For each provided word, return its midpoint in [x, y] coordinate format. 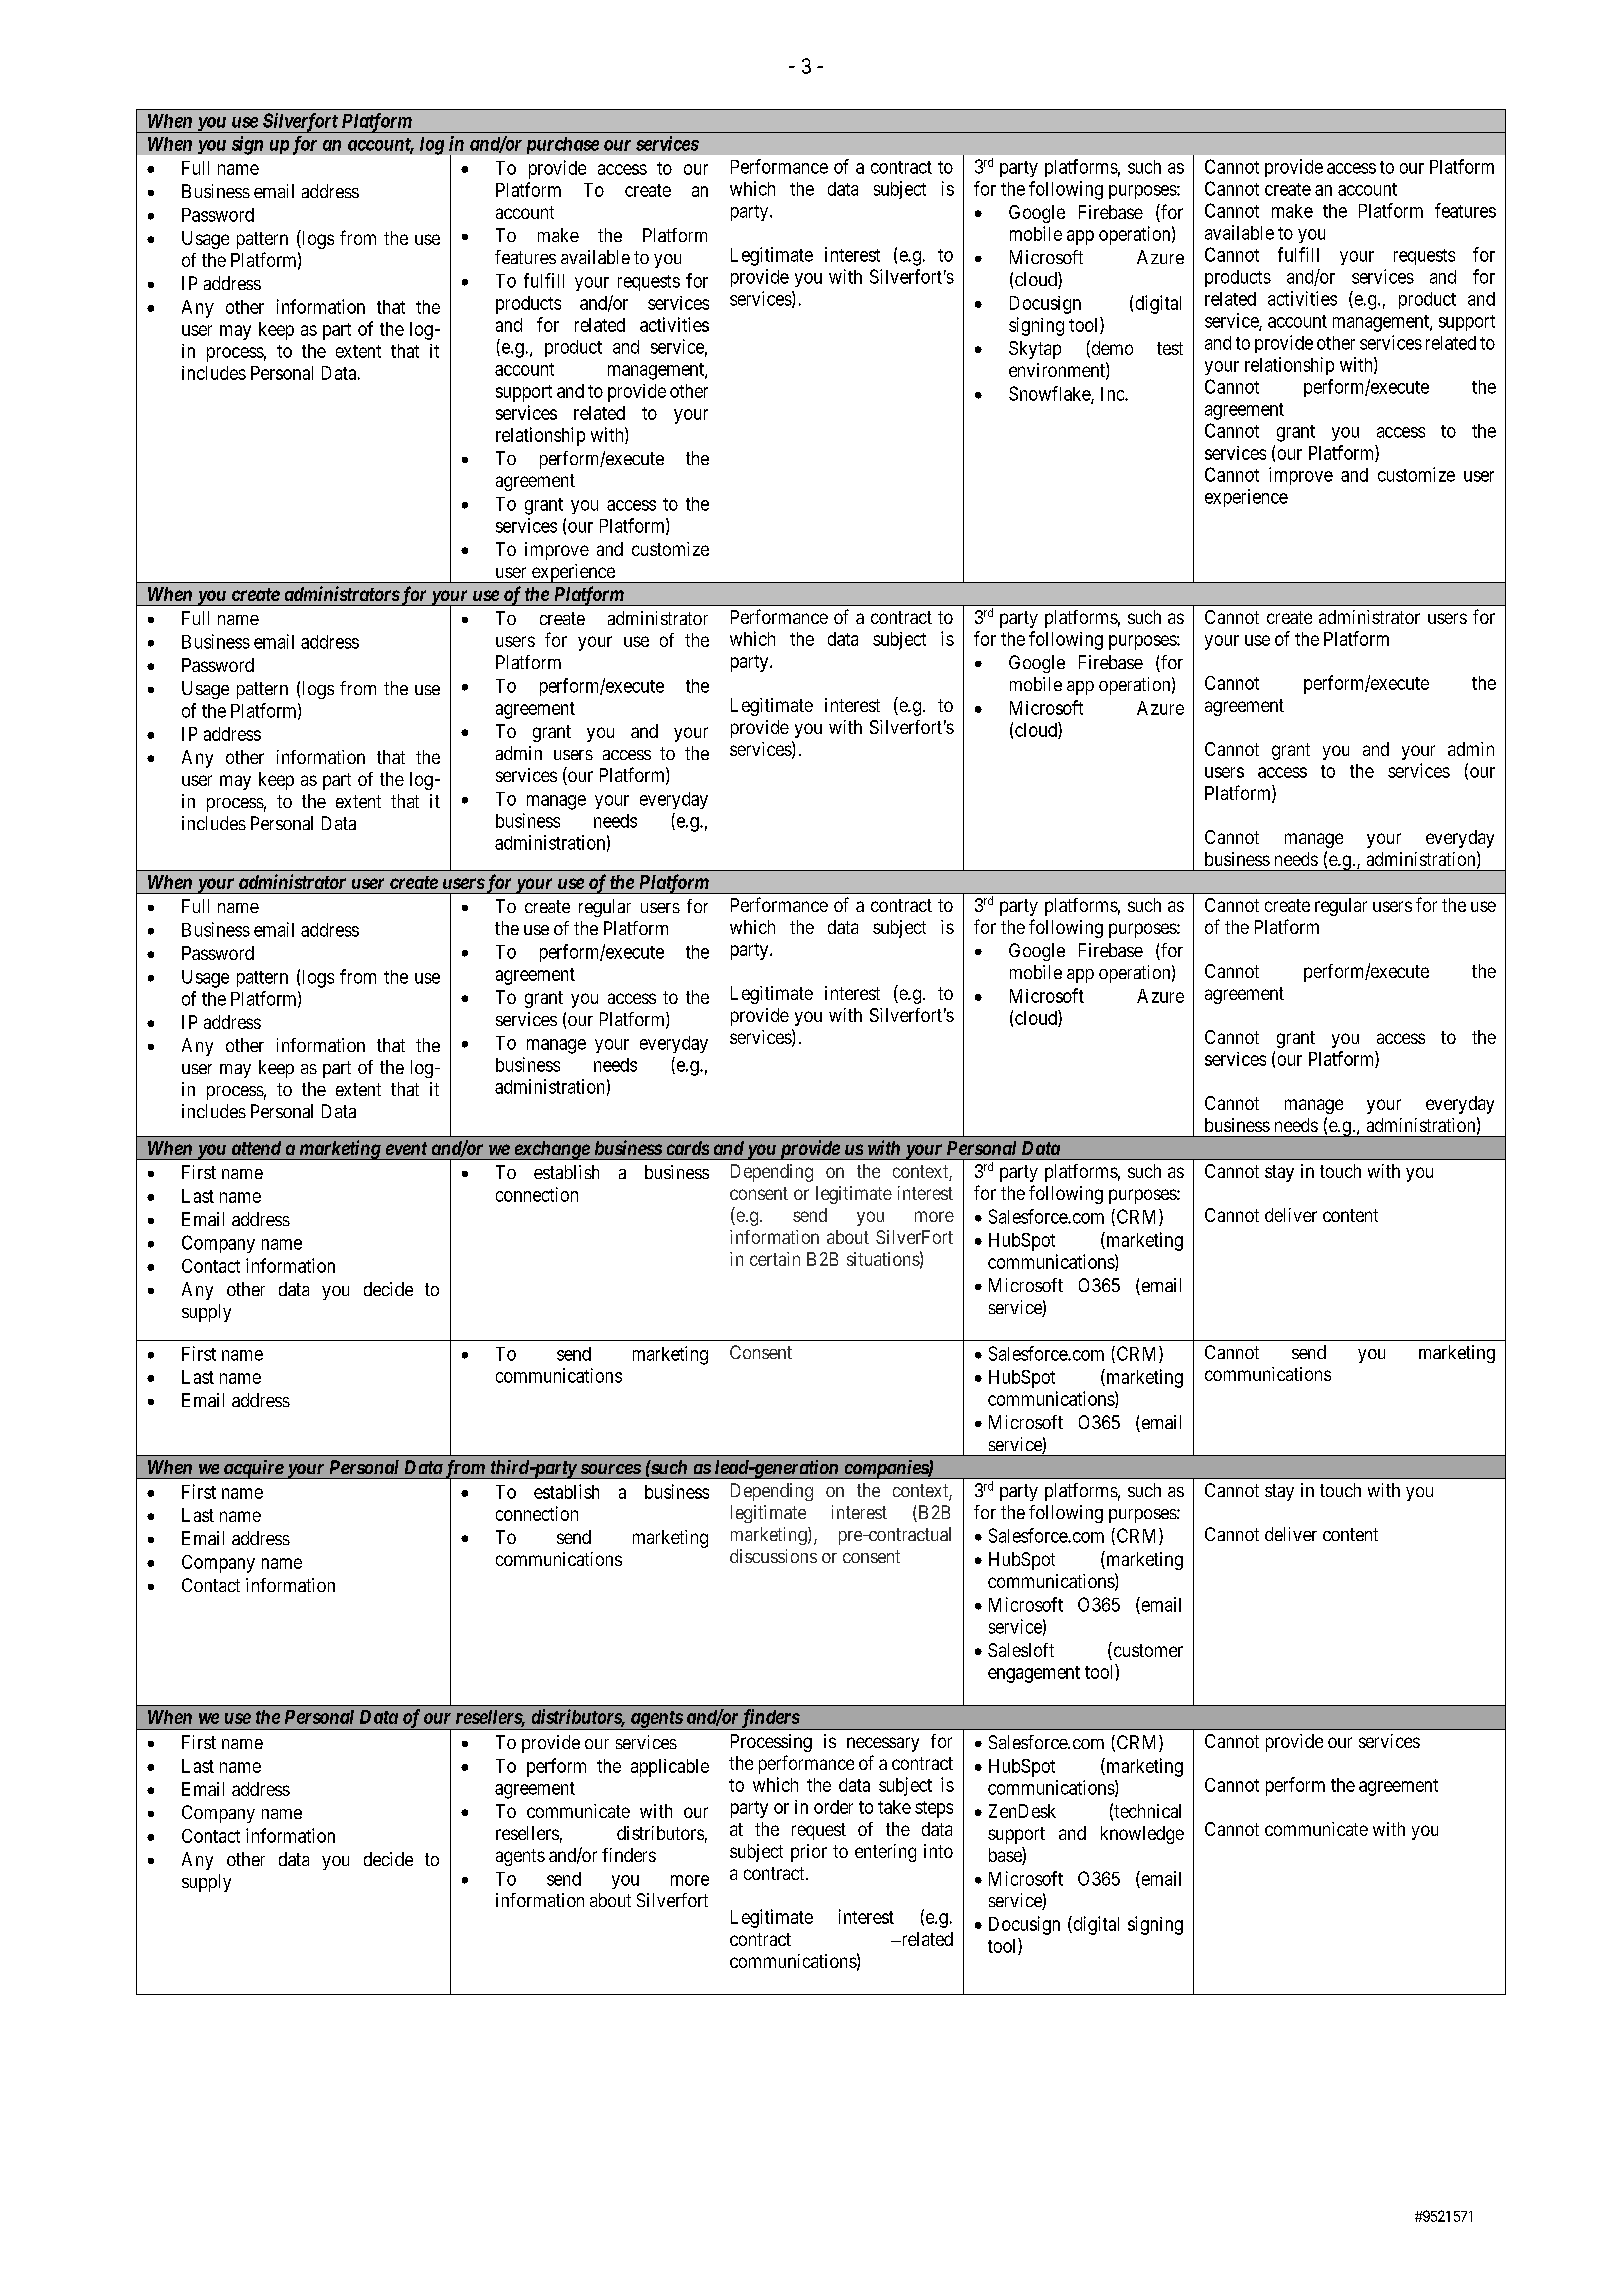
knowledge [1142, 1835]
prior [809, 1853]
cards [688, 1148]
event [406, 1148]
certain [775, 1259]
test [1170, 348]
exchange [551, 1150]
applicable [670, 1768]
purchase [563, 145]
